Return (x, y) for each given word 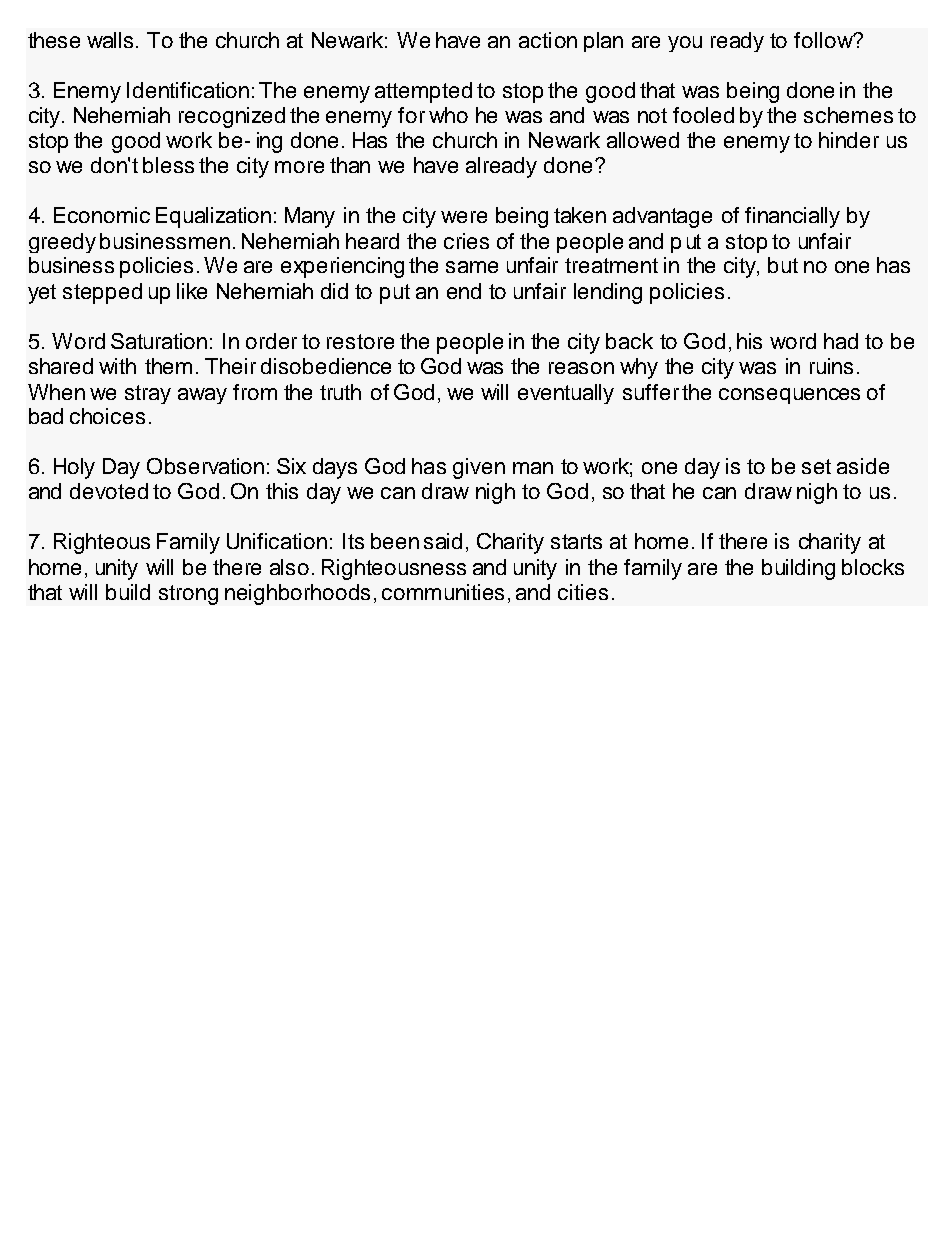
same (472, 267)
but (783, 265)
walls (110, 40)
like (192, 291)
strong (188, 595)
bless (168, 165)
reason (581, 368)
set (816, 466)
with (117, 366)
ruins (831, 366)
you (685, 44)
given (479, 468)
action (548, 40)
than (350, 165)
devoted (109, 491)
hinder (849, 140)
